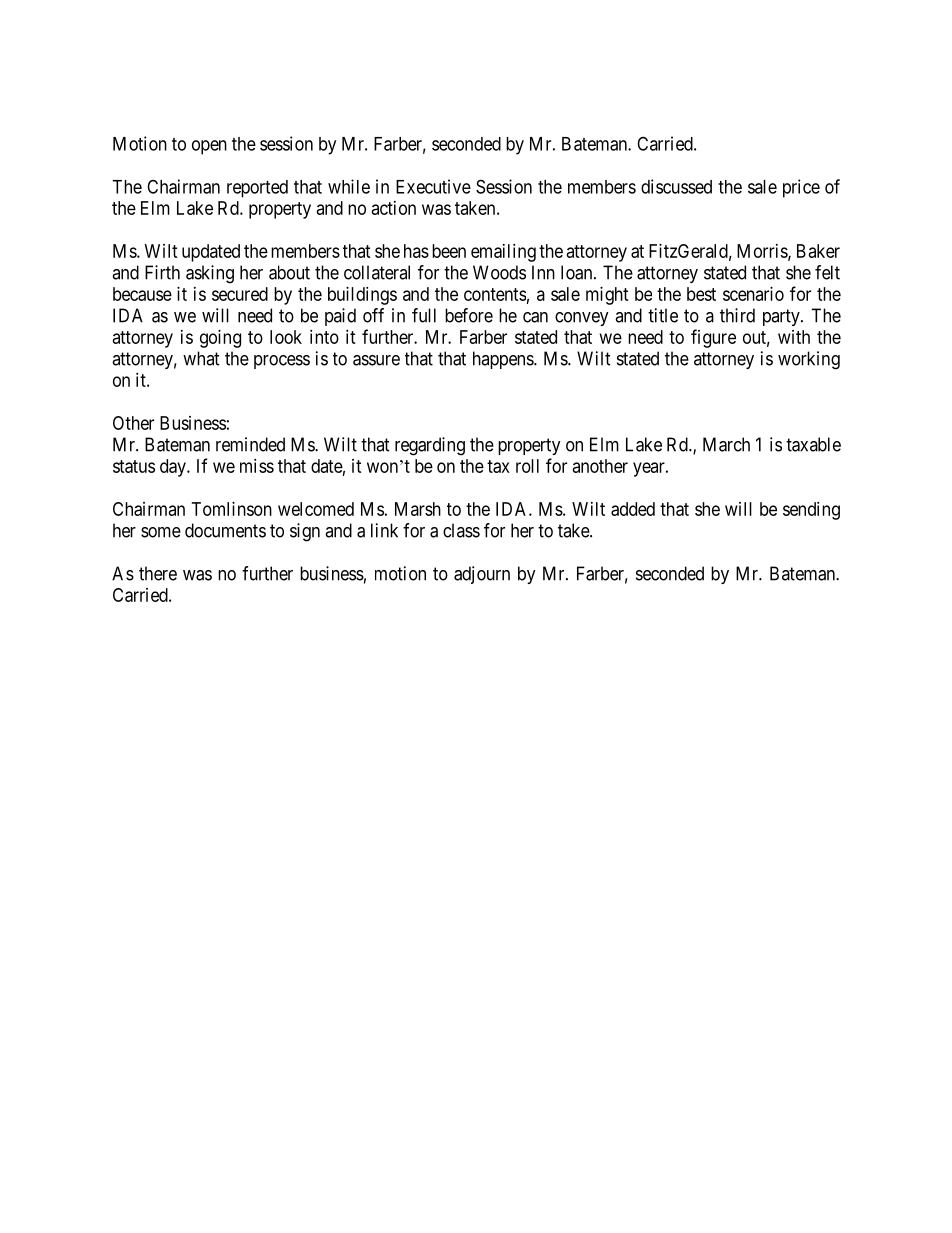  Describe the element at coordinates (811, 511) in the page. I see `sending` at that location.
